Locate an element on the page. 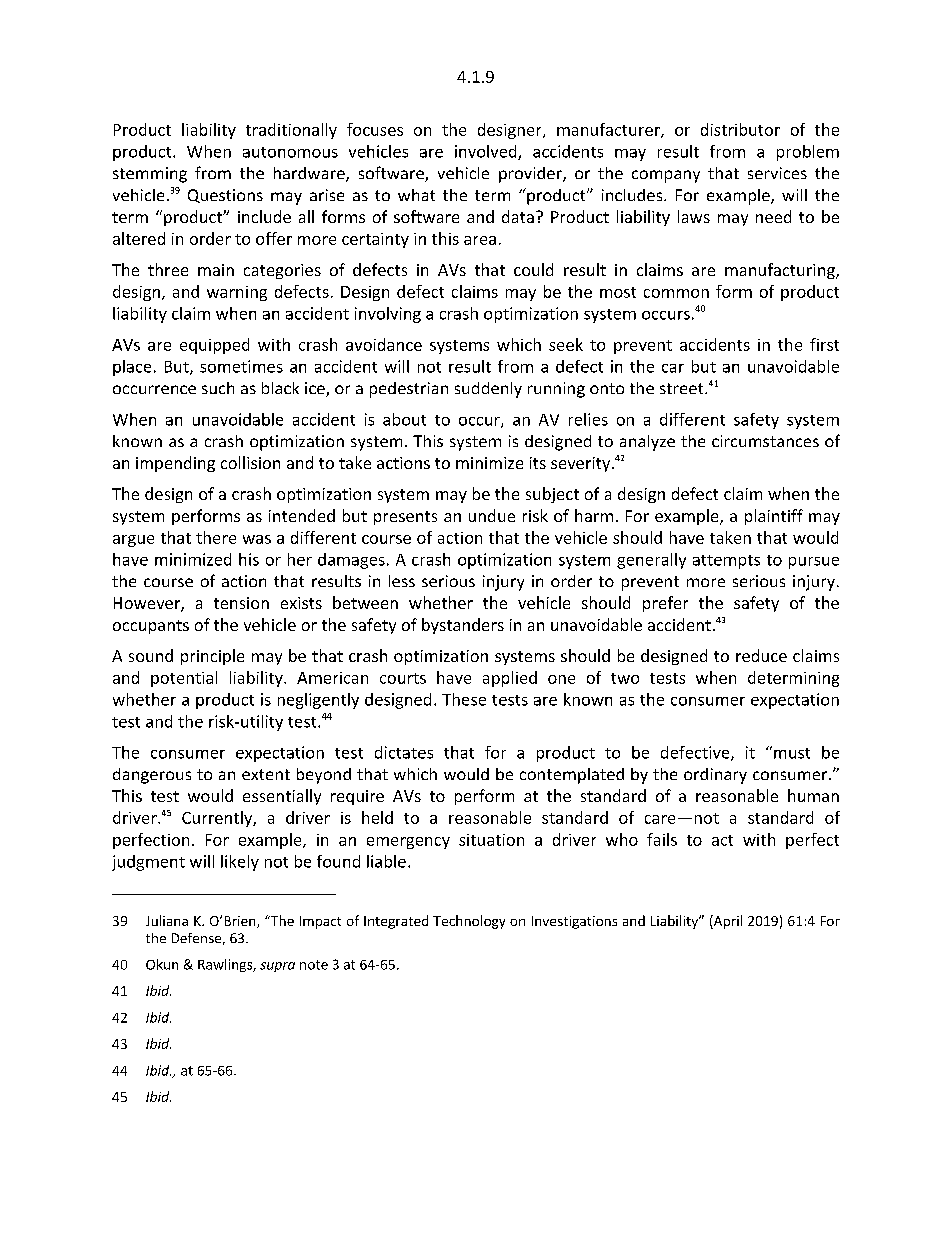  undue is located at coordinates (492, 515).
